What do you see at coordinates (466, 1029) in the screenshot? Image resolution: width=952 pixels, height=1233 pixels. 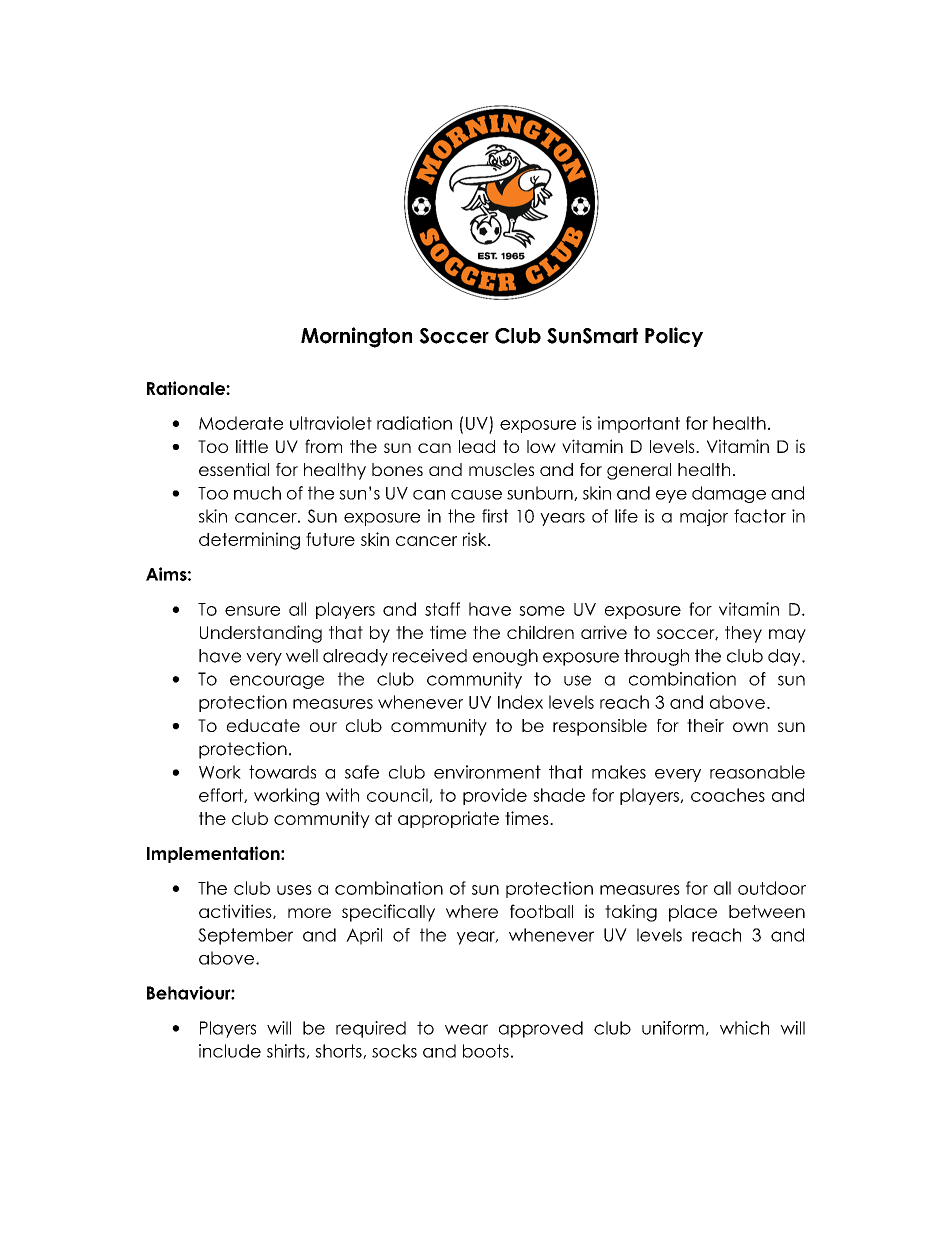 I see `wear` at bounding box center [466, 1029].
